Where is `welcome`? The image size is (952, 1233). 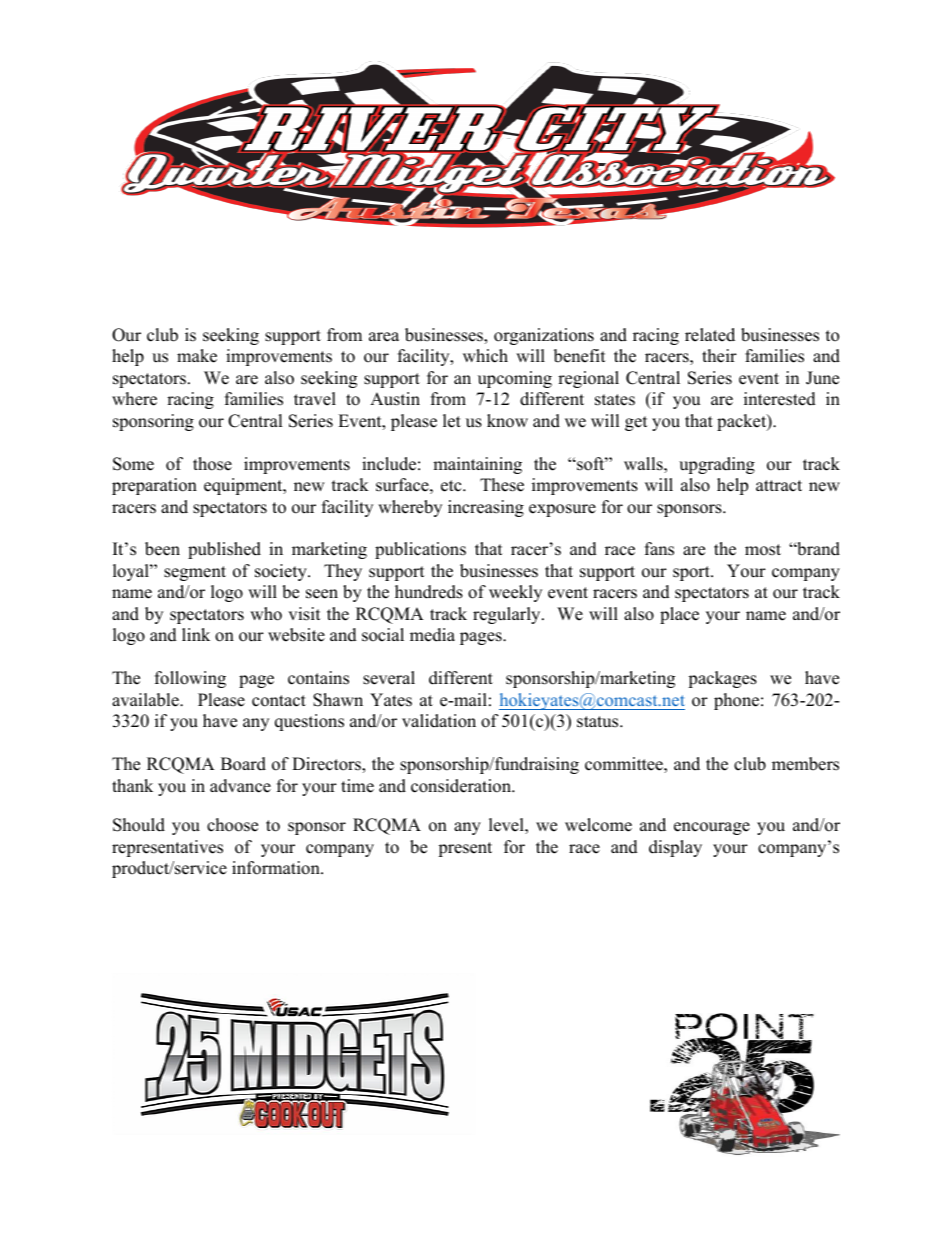 welcome is located at coordinates (598, 825).
